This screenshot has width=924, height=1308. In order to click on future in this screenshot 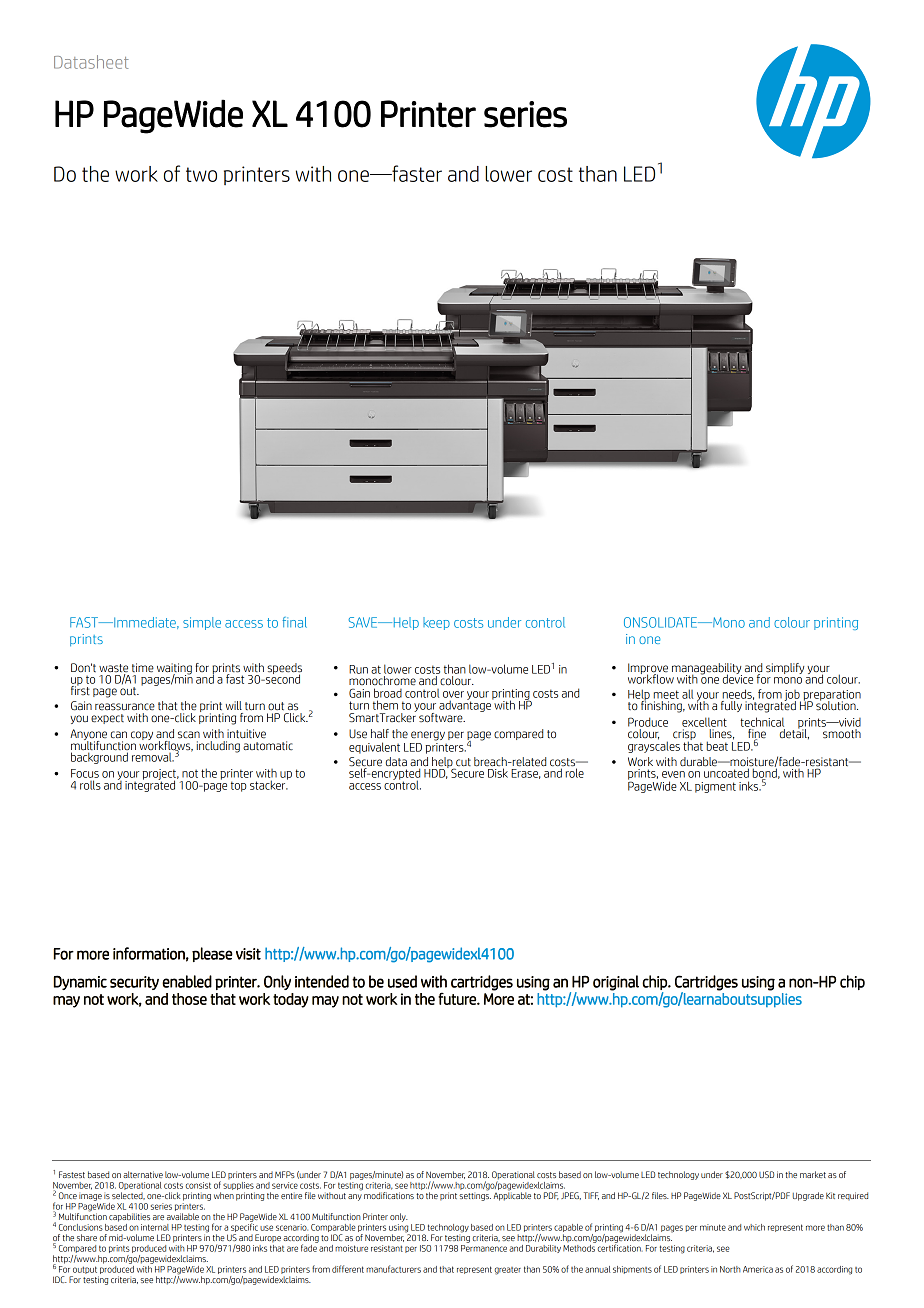, I will do `click(458, 998)`.
